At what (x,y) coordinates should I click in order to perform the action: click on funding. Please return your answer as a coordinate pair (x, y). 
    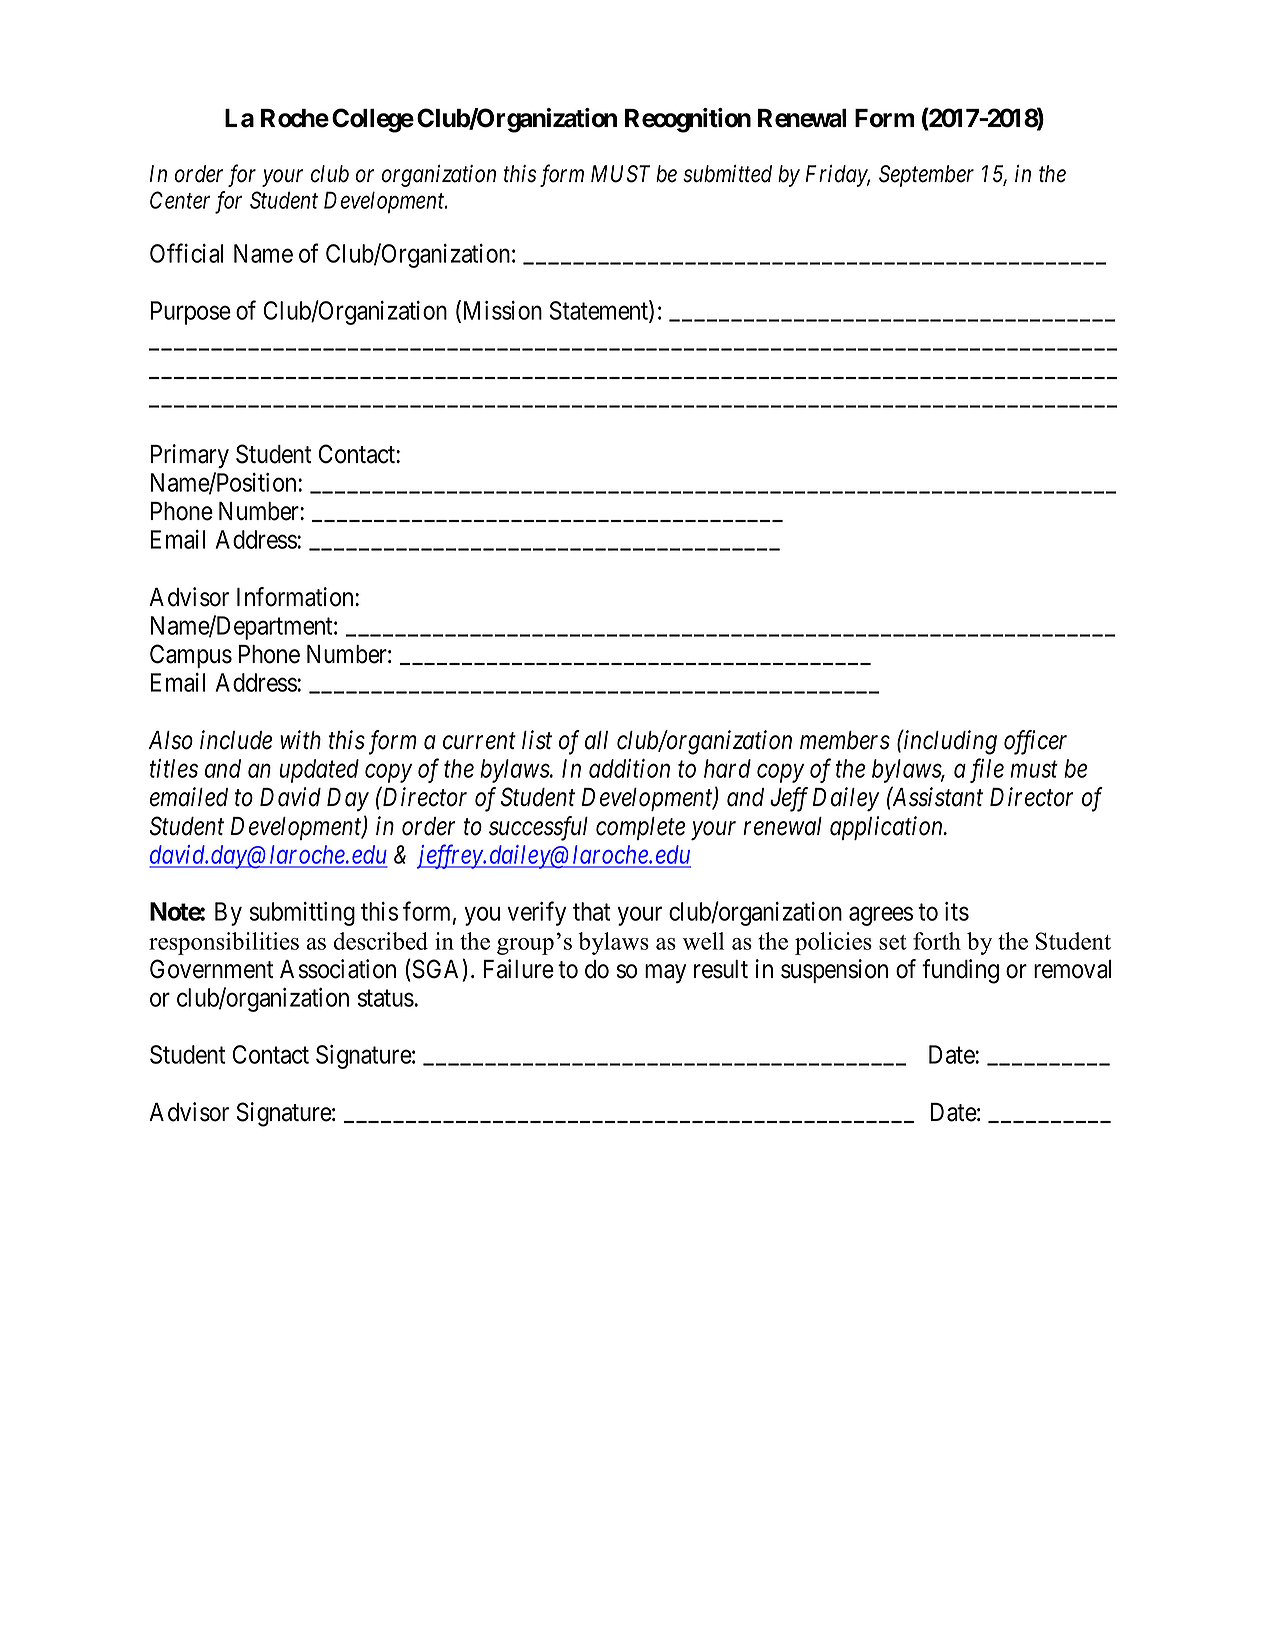
    Looking at the image, I should click on (960, 971).
